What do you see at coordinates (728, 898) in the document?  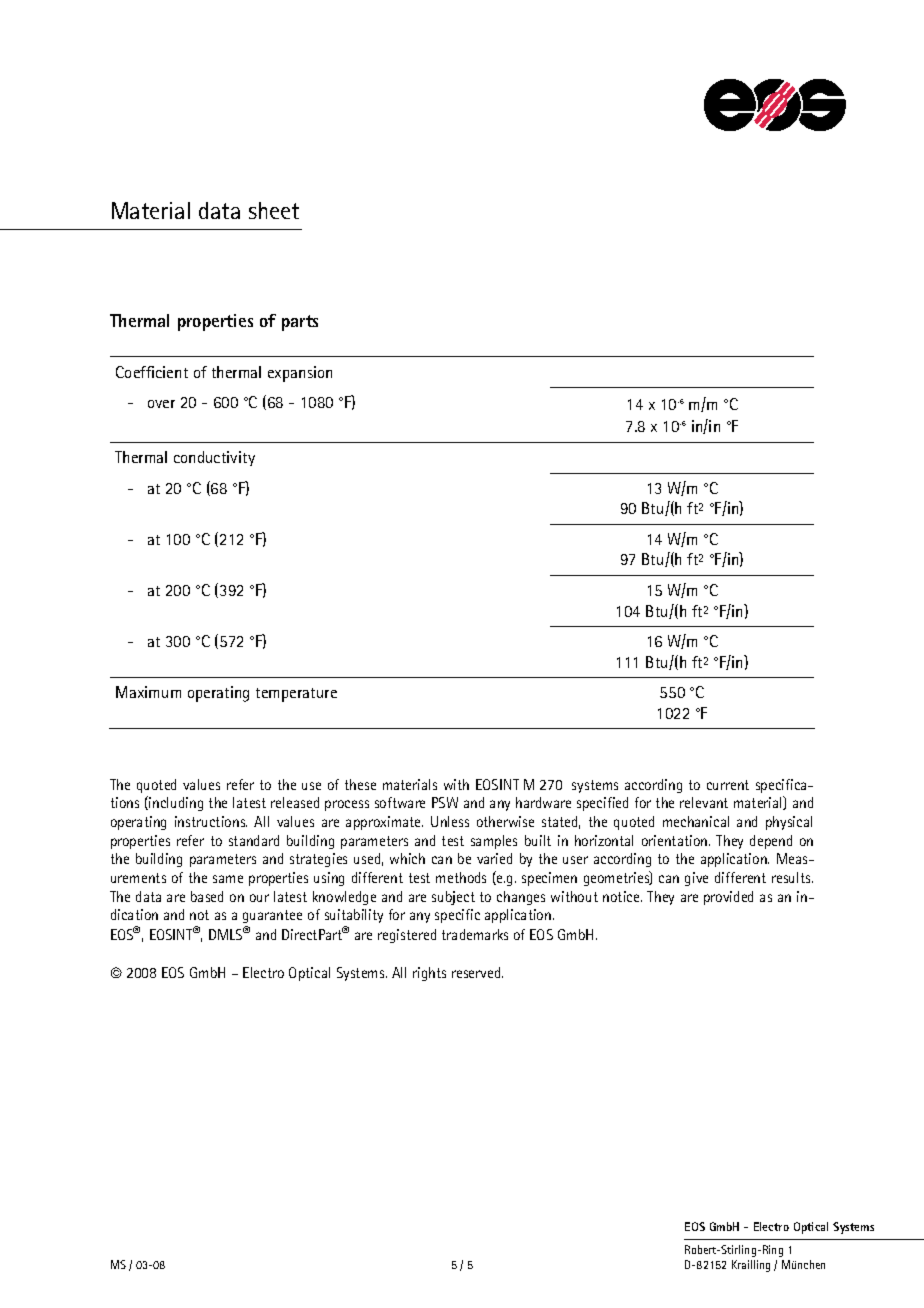 I see `provided` at bounding box center [728, 898].
